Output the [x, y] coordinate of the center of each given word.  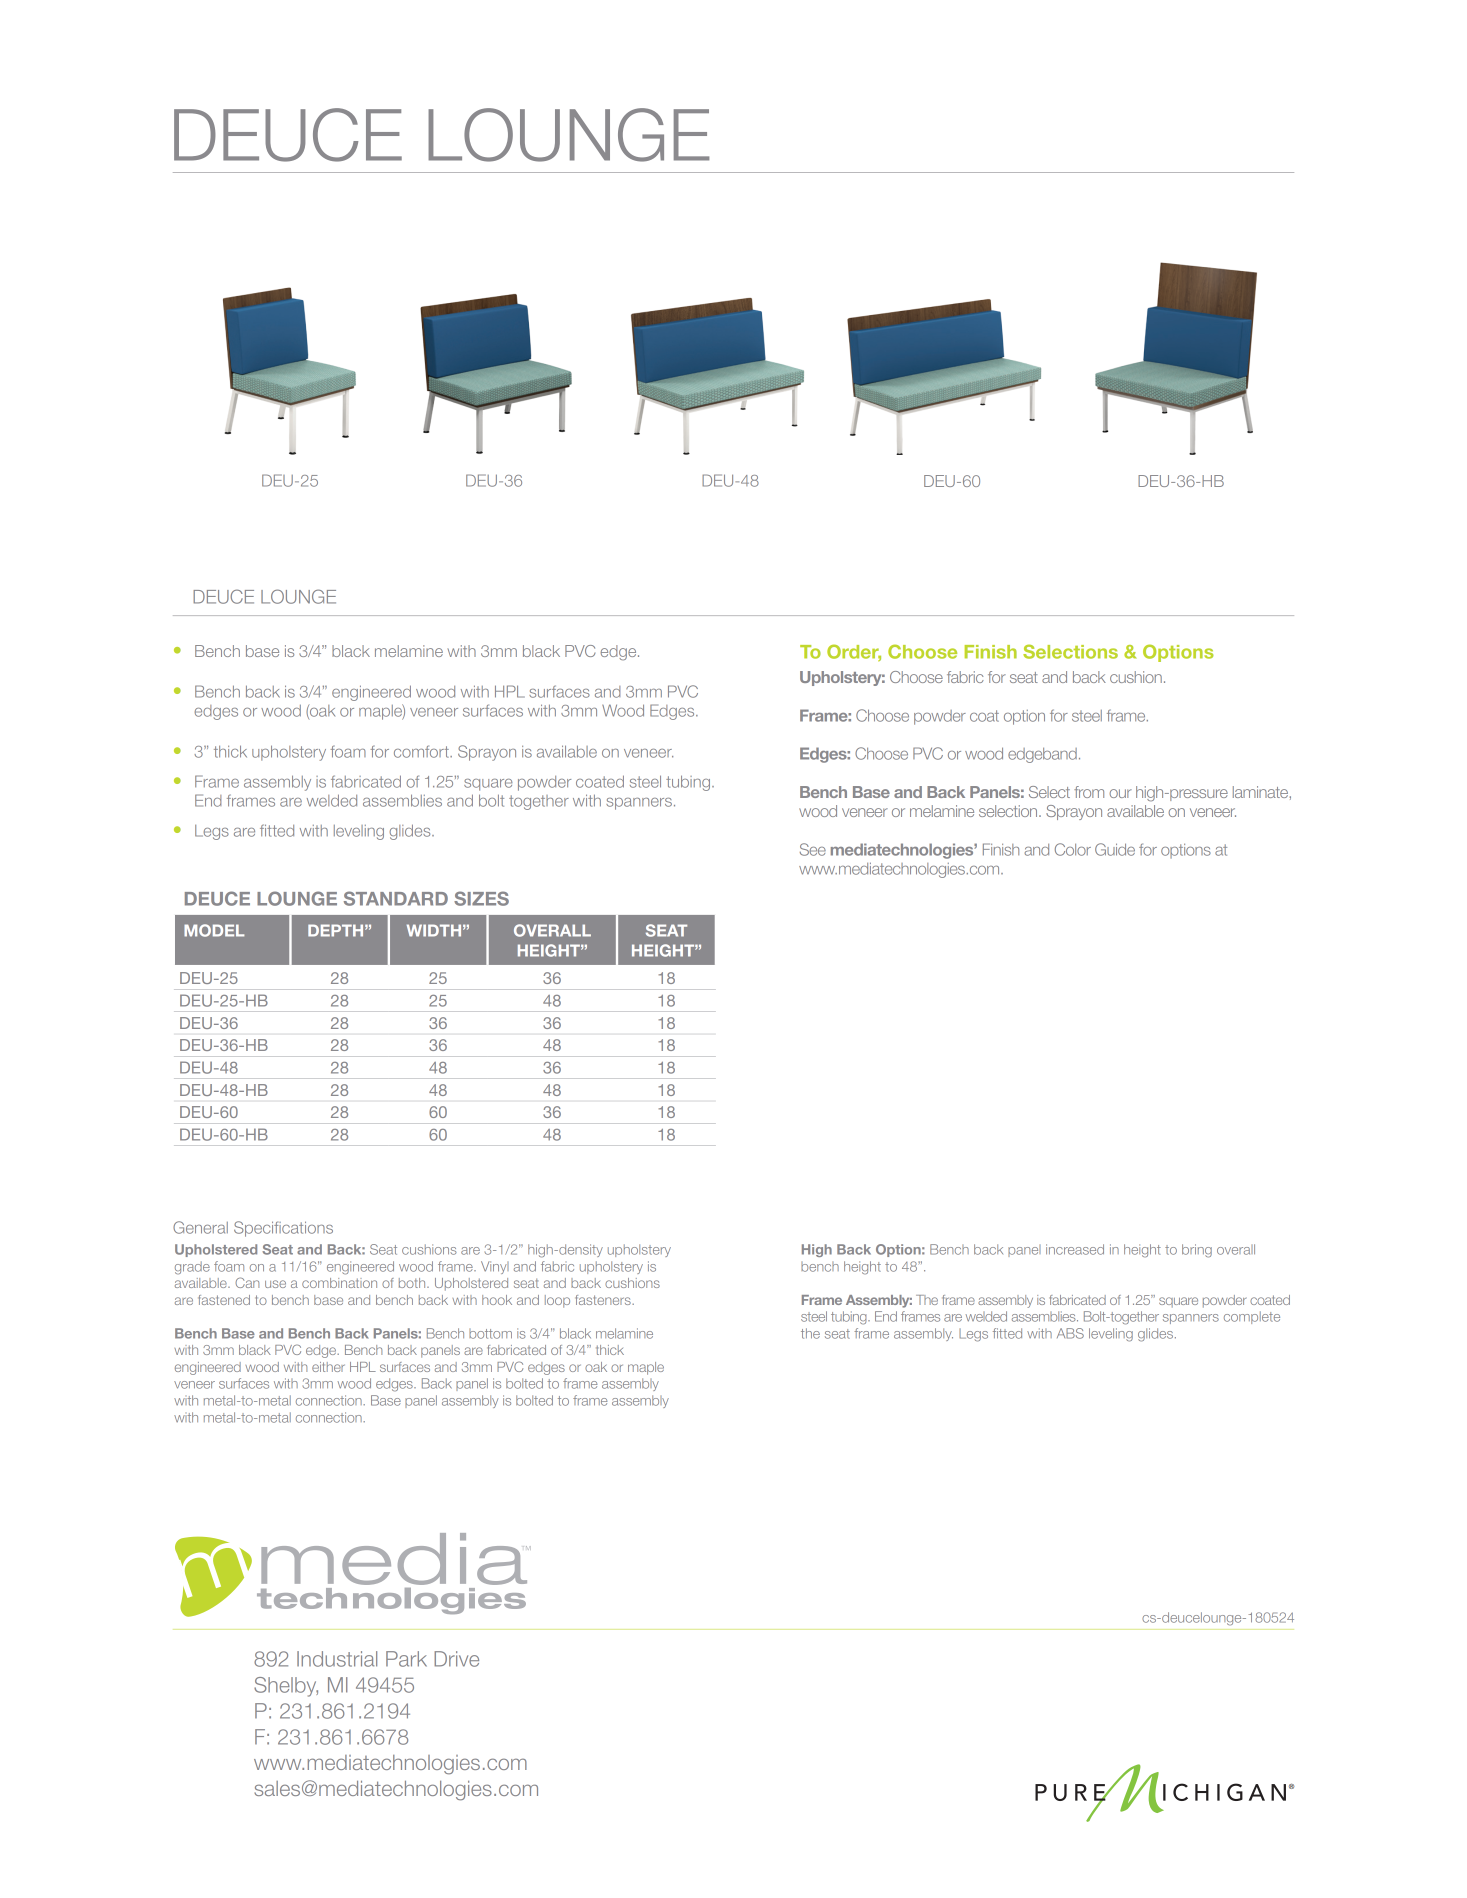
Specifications [283, 1229]
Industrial [337, 1659]
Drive [456, 1659]
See [813, 849]
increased [1075, 1249]
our [1120, 793]
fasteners [604, 1300]
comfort [422, 751]
